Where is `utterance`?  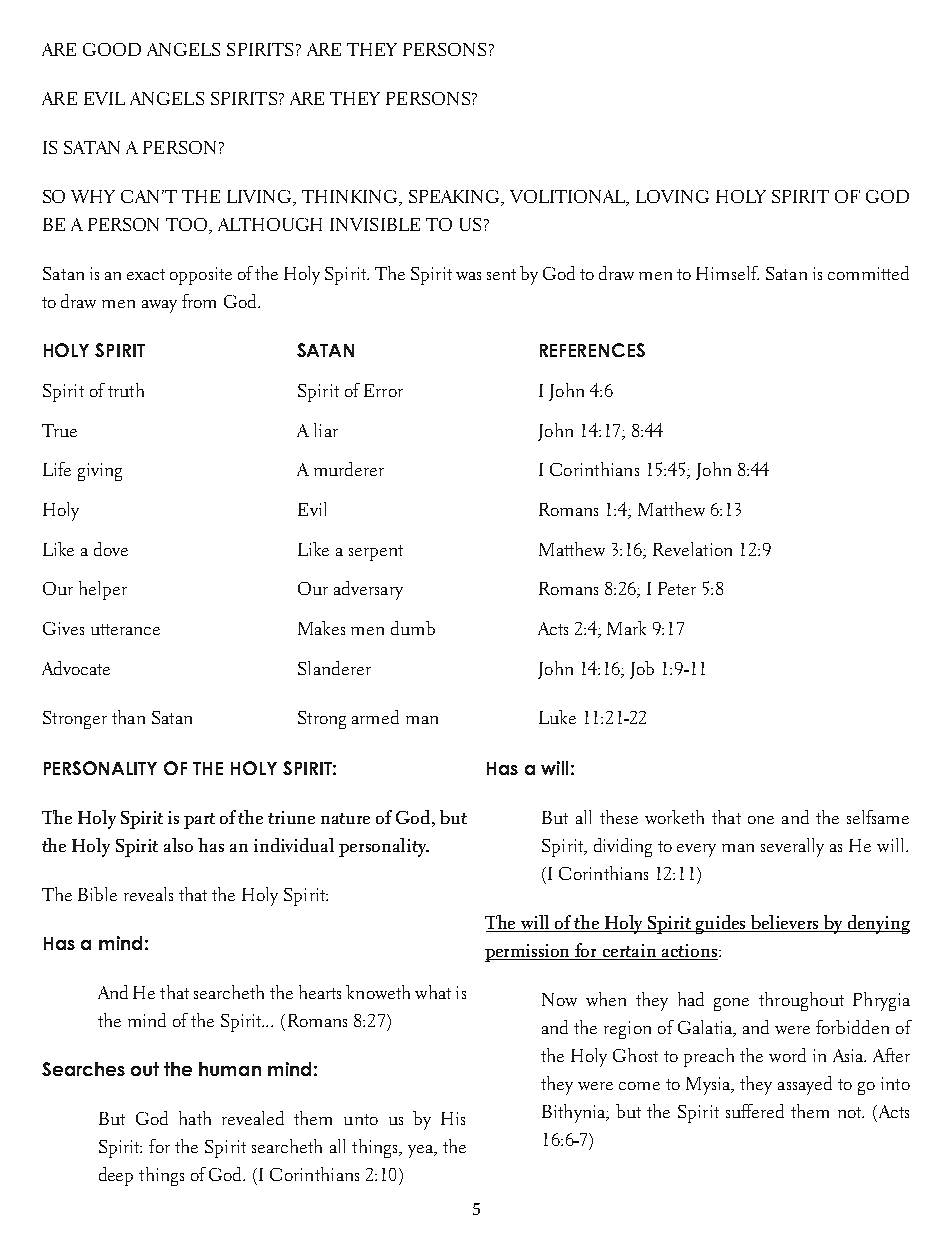 utterance is located at coordinates (125, 629).
